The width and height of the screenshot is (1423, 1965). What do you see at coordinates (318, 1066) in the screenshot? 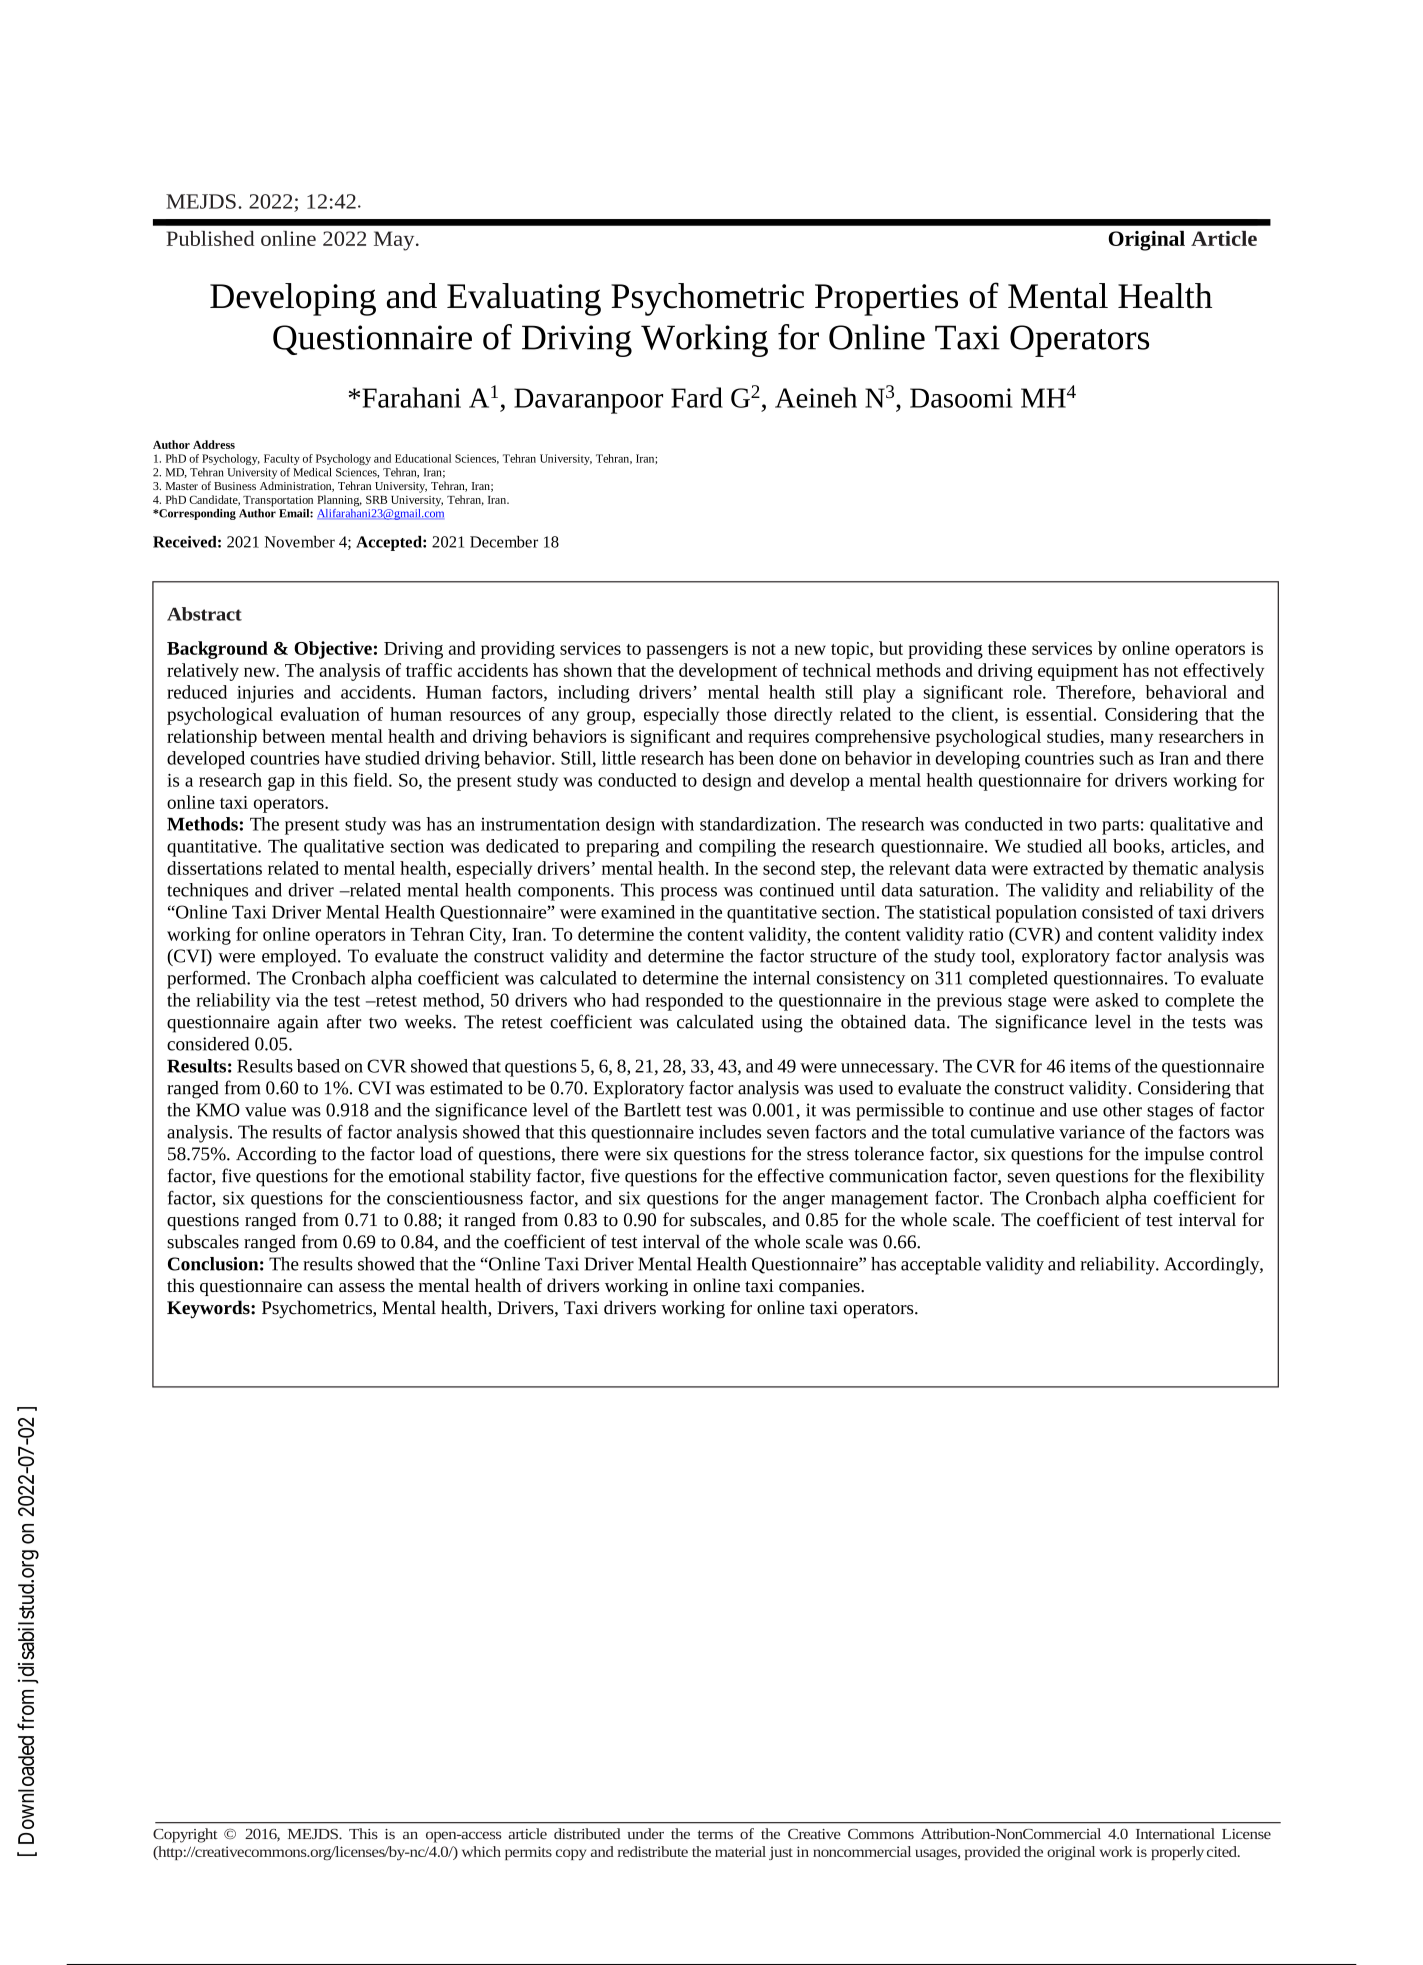
I see `based` at bounding box center [318, 1066].
